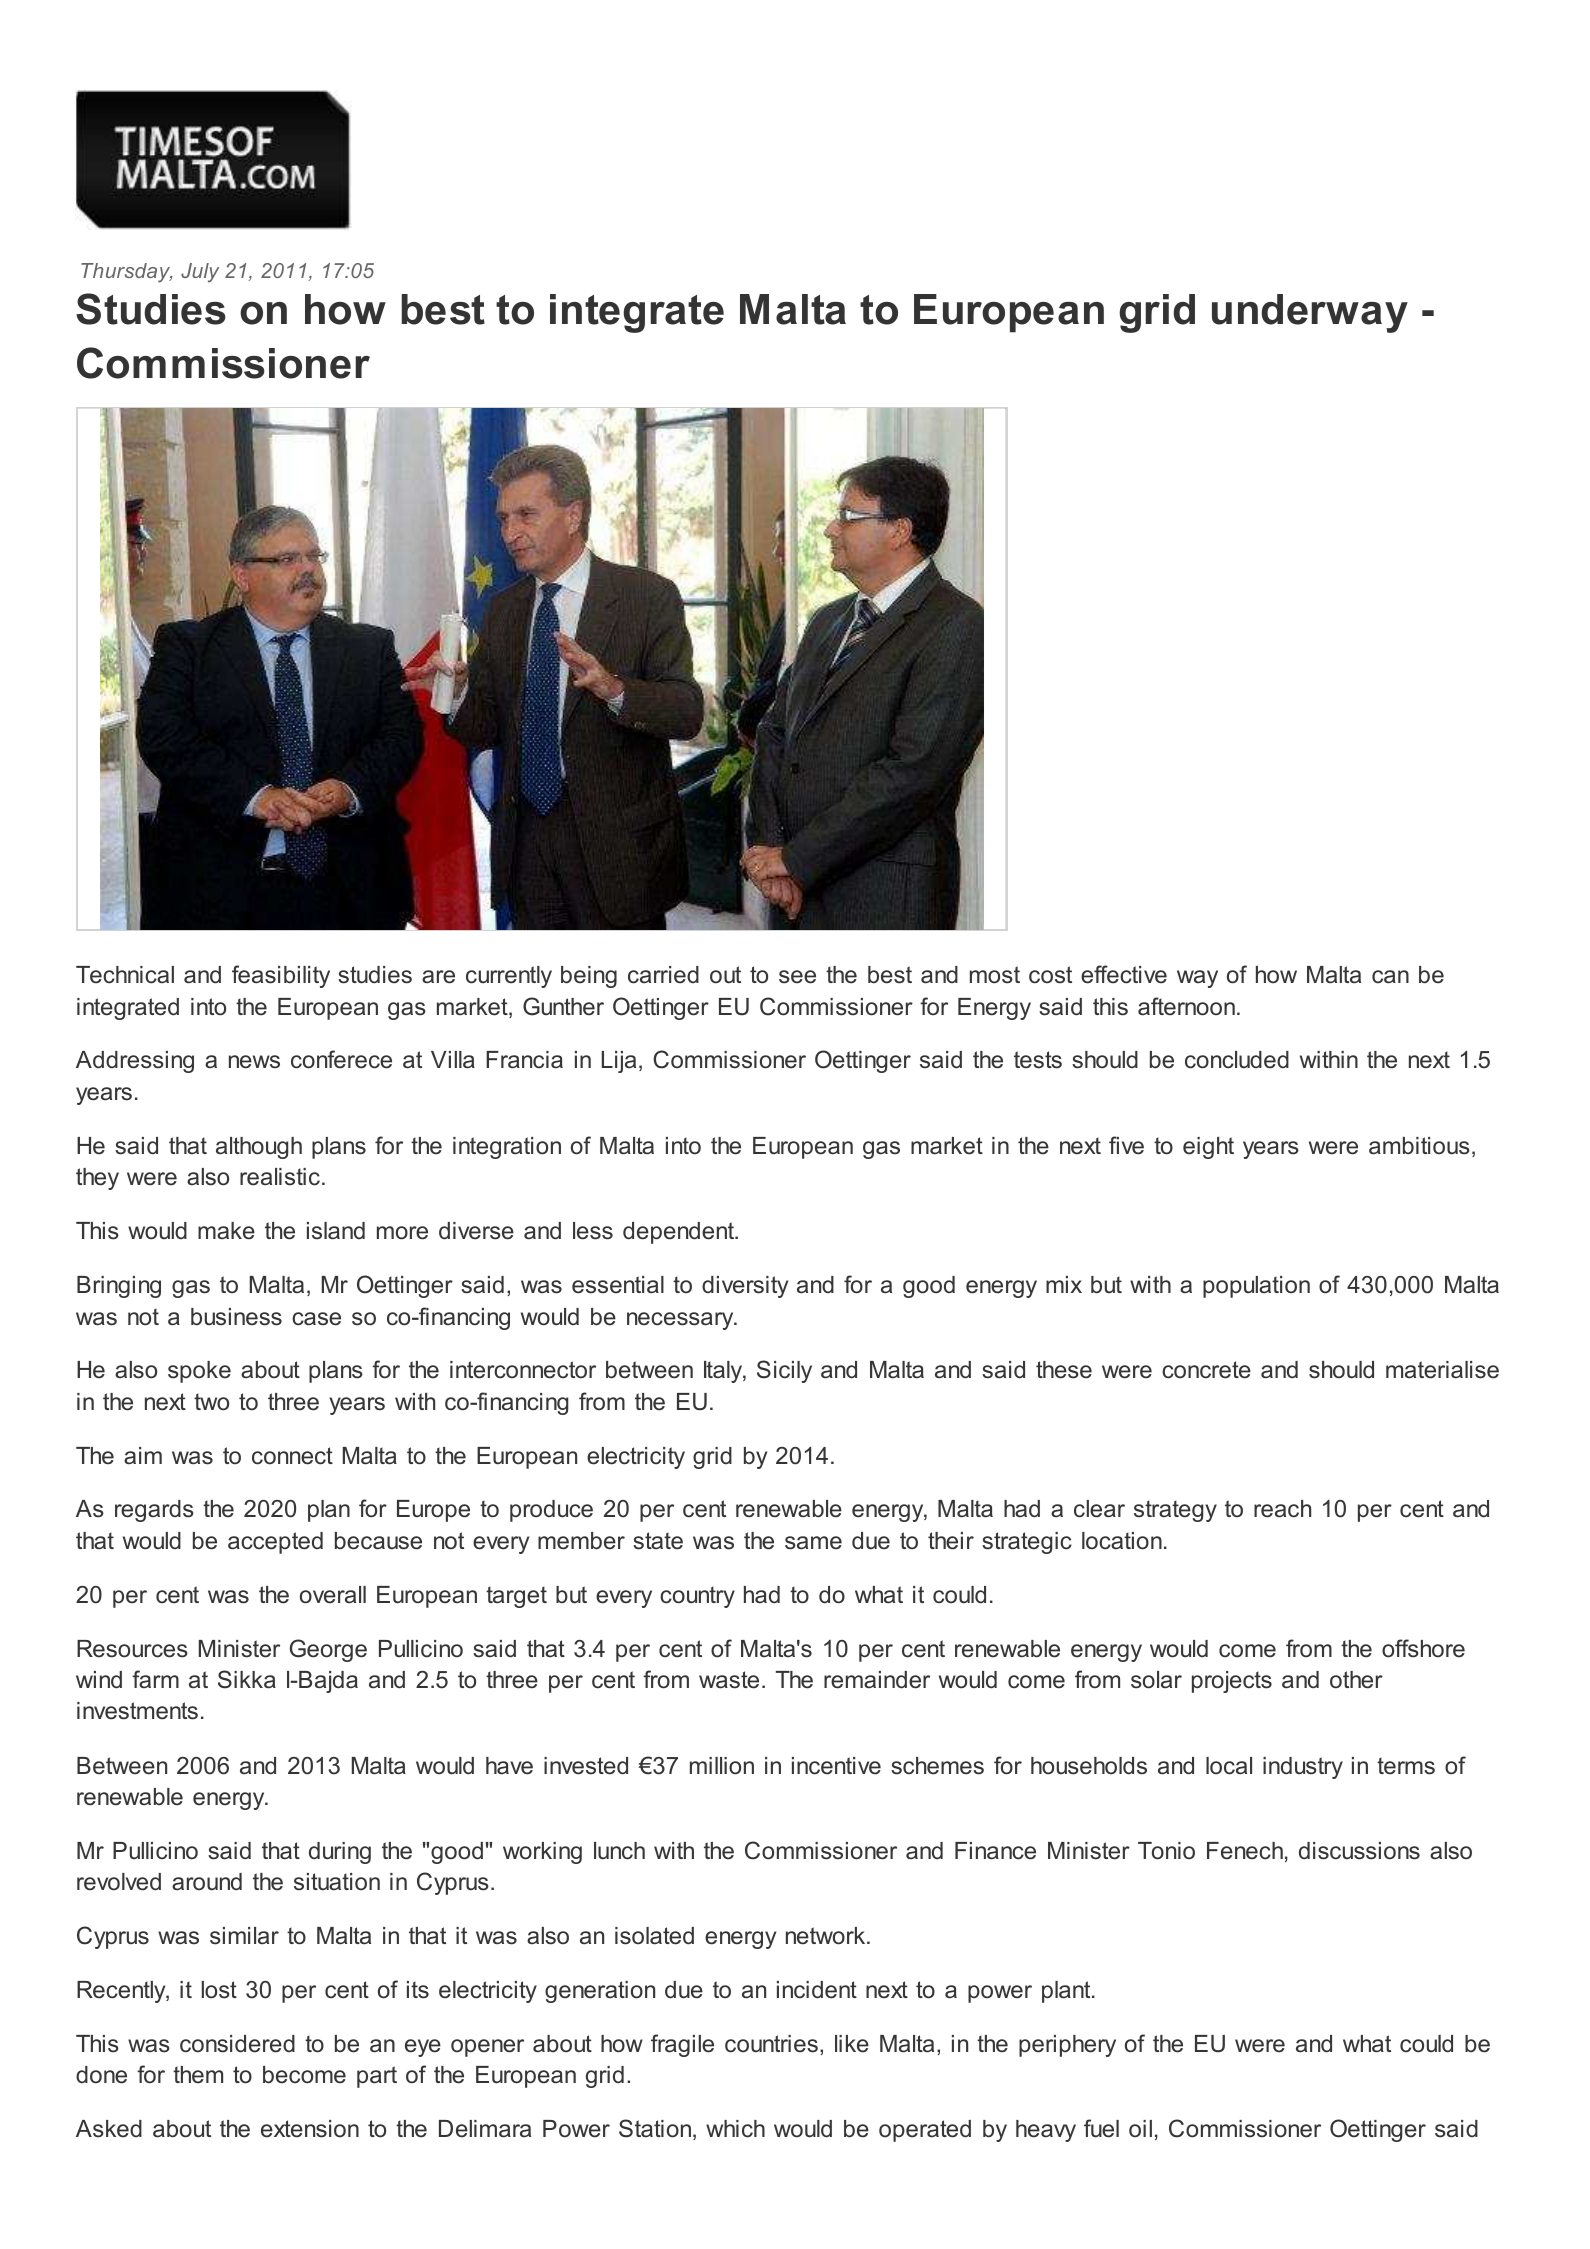 Image resolution: width=1590 pixels, height=2249 pixels. I want to click on realistic, so click(280, 1177).
